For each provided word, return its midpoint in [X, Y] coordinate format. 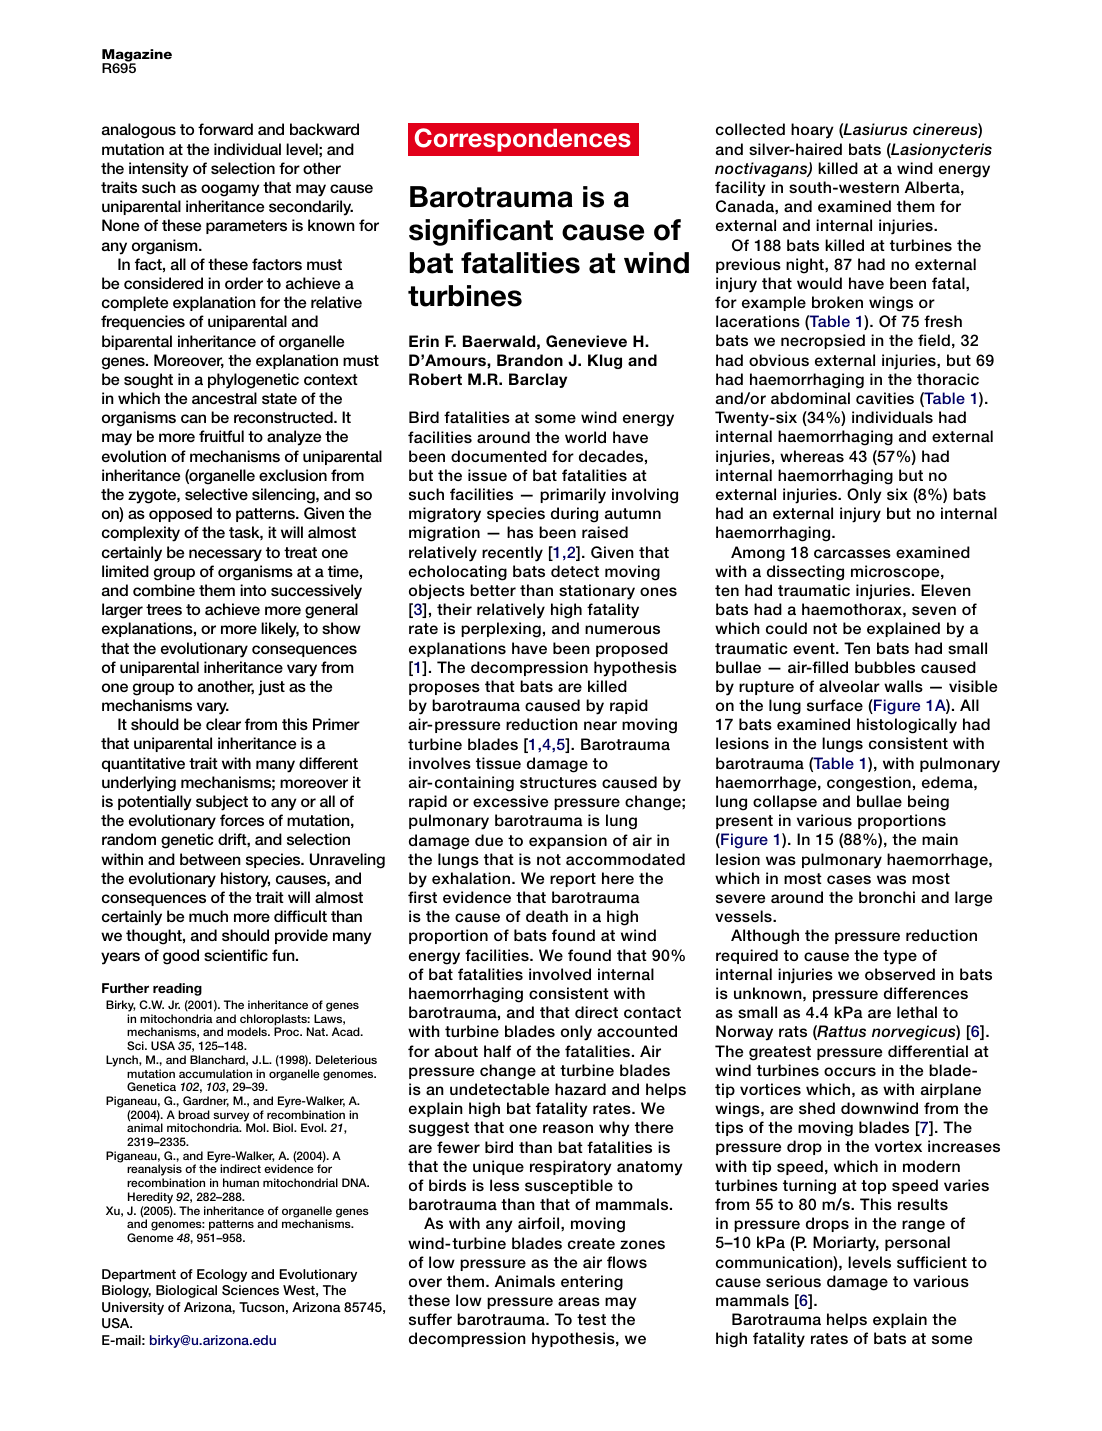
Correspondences [523, 140]
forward [225, 129]
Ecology [222, 1275]
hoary [812, 131]
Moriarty [846, 1244]
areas [579, 1301]
